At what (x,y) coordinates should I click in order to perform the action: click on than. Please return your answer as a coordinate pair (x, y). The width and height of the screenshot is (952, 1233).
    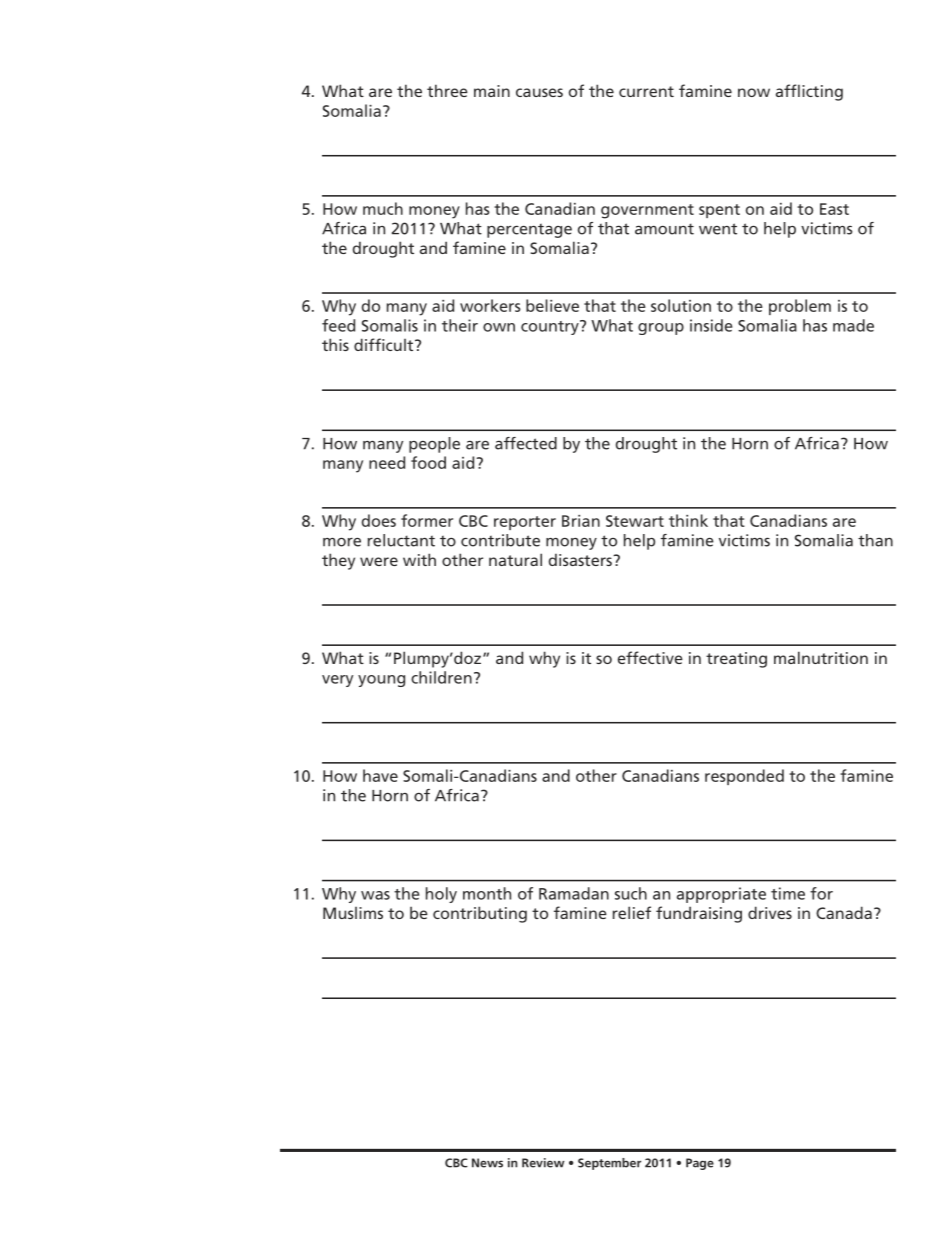
    Looking at the image, I should click on (875, 540).
